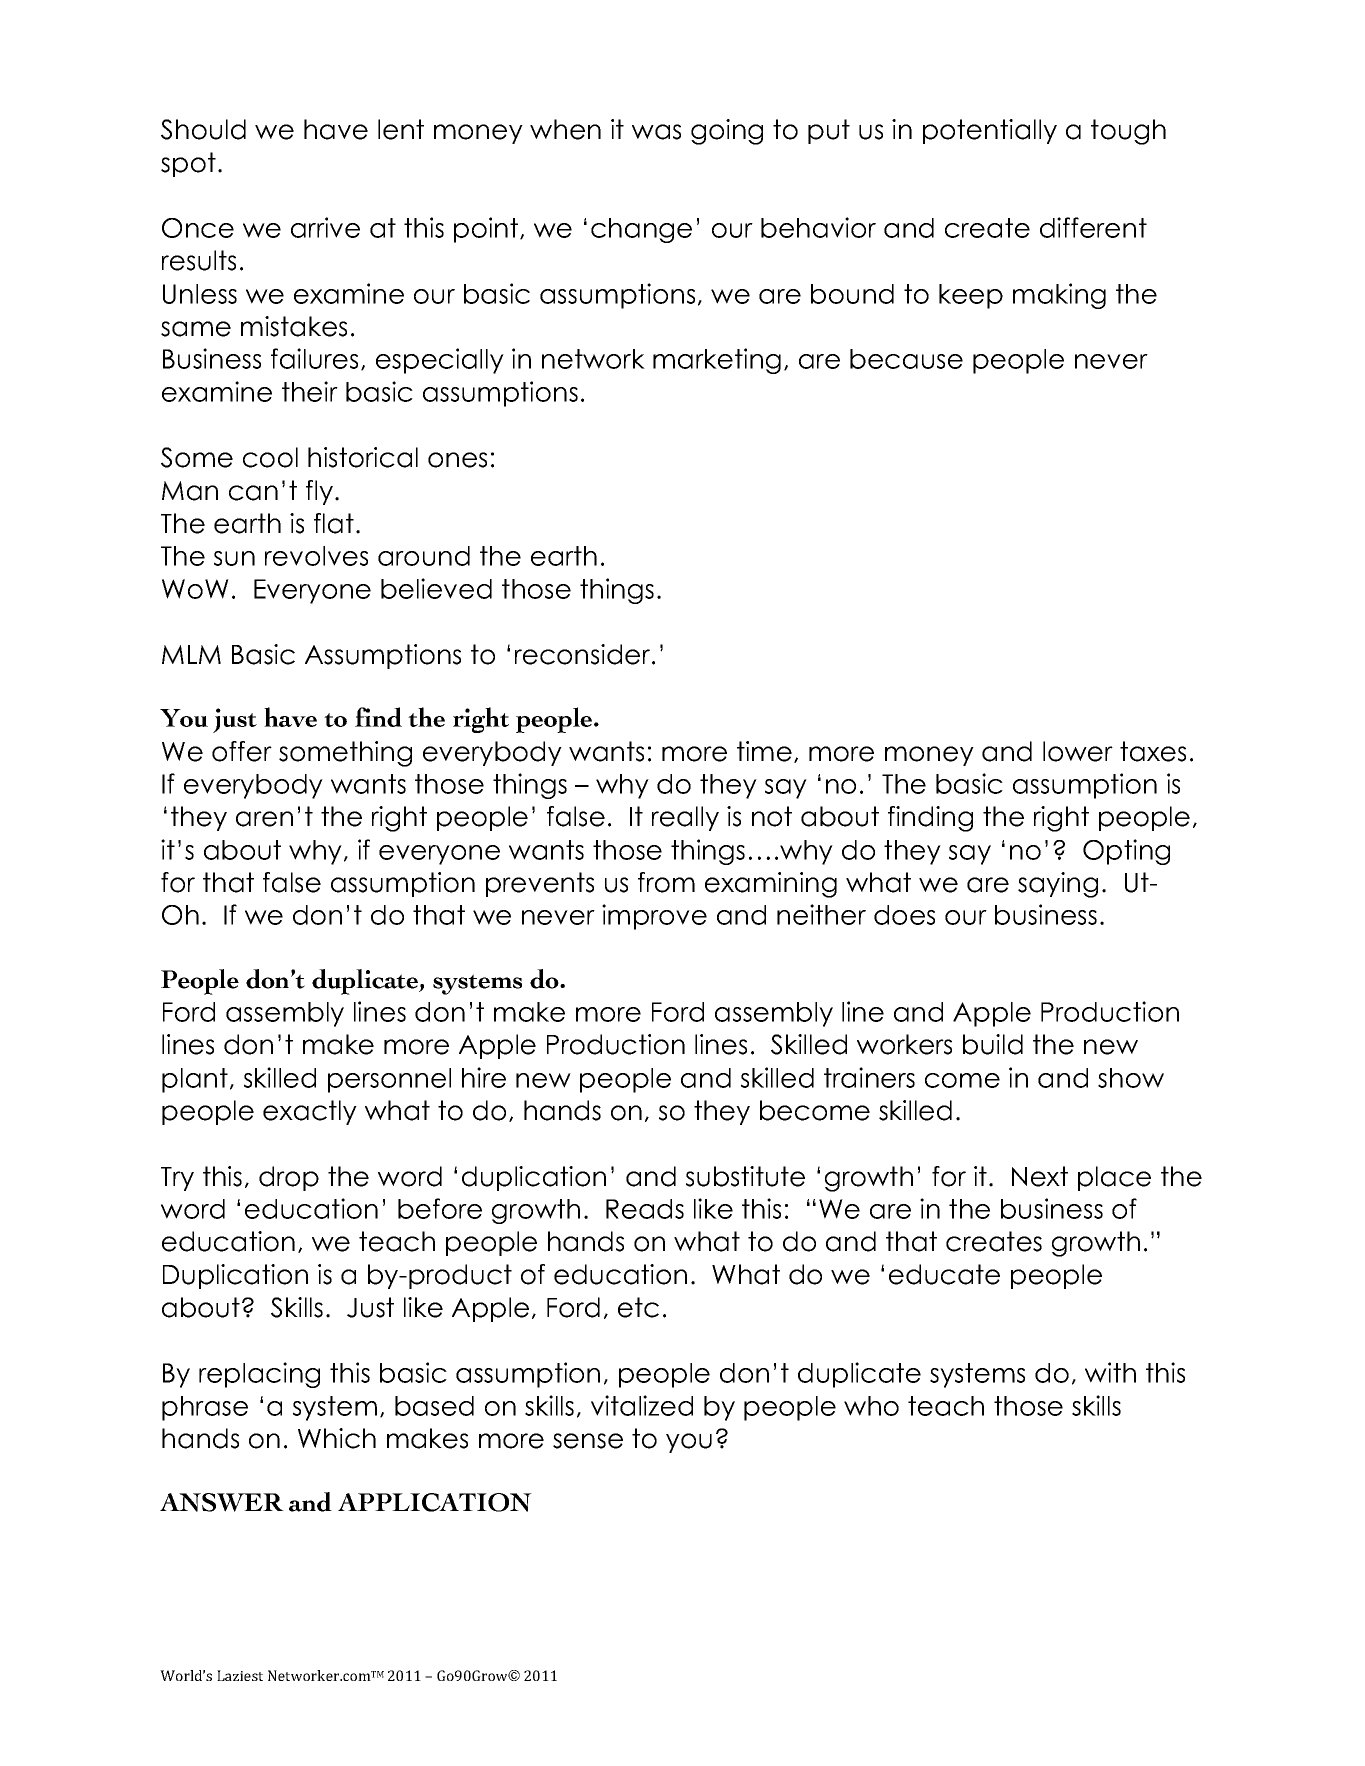 Image resolution: width=1365 pixels, height=1766 pixels. Describe the element at coordinates (588, 1441) in the screenshot. I see `sense` at that location.
